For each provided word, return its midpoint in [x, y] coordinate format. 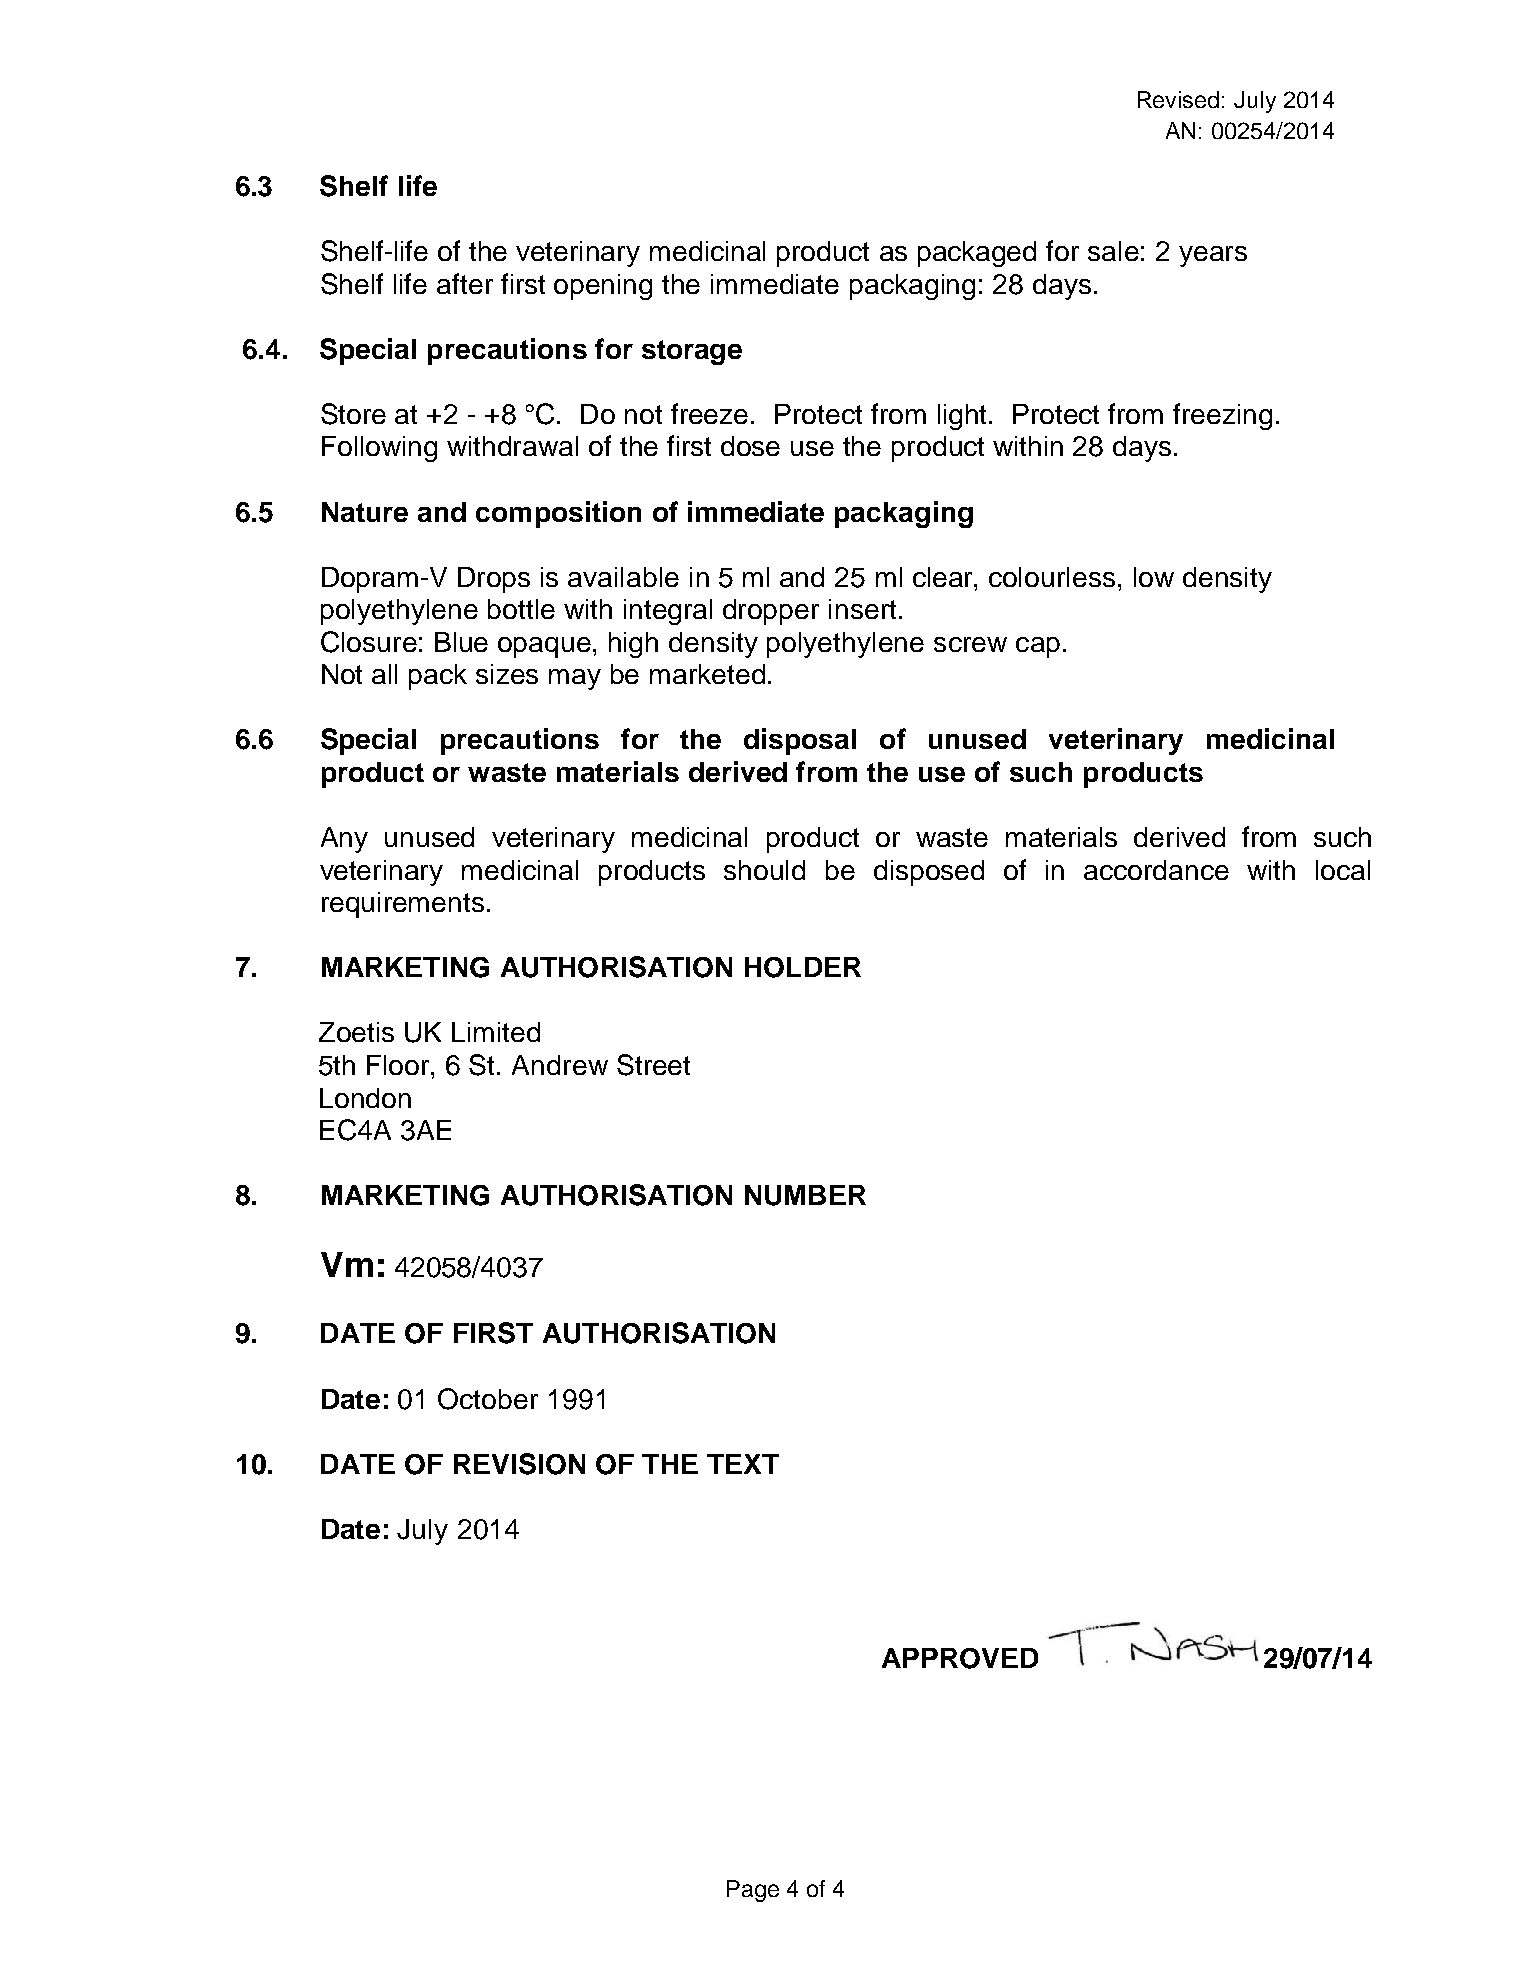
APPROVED [960, 1658]
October [488, 1399]
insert [862, 609]
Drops [494, 580]
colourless [1052, 577]
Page [753, 1891]
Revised [1178, 99]
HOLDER [803, 967]
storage [692, 352]
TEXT [743, 1464]
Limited [496, 1032]
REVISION [519, 1464]
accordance [1156, 870]
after [465, 283]
